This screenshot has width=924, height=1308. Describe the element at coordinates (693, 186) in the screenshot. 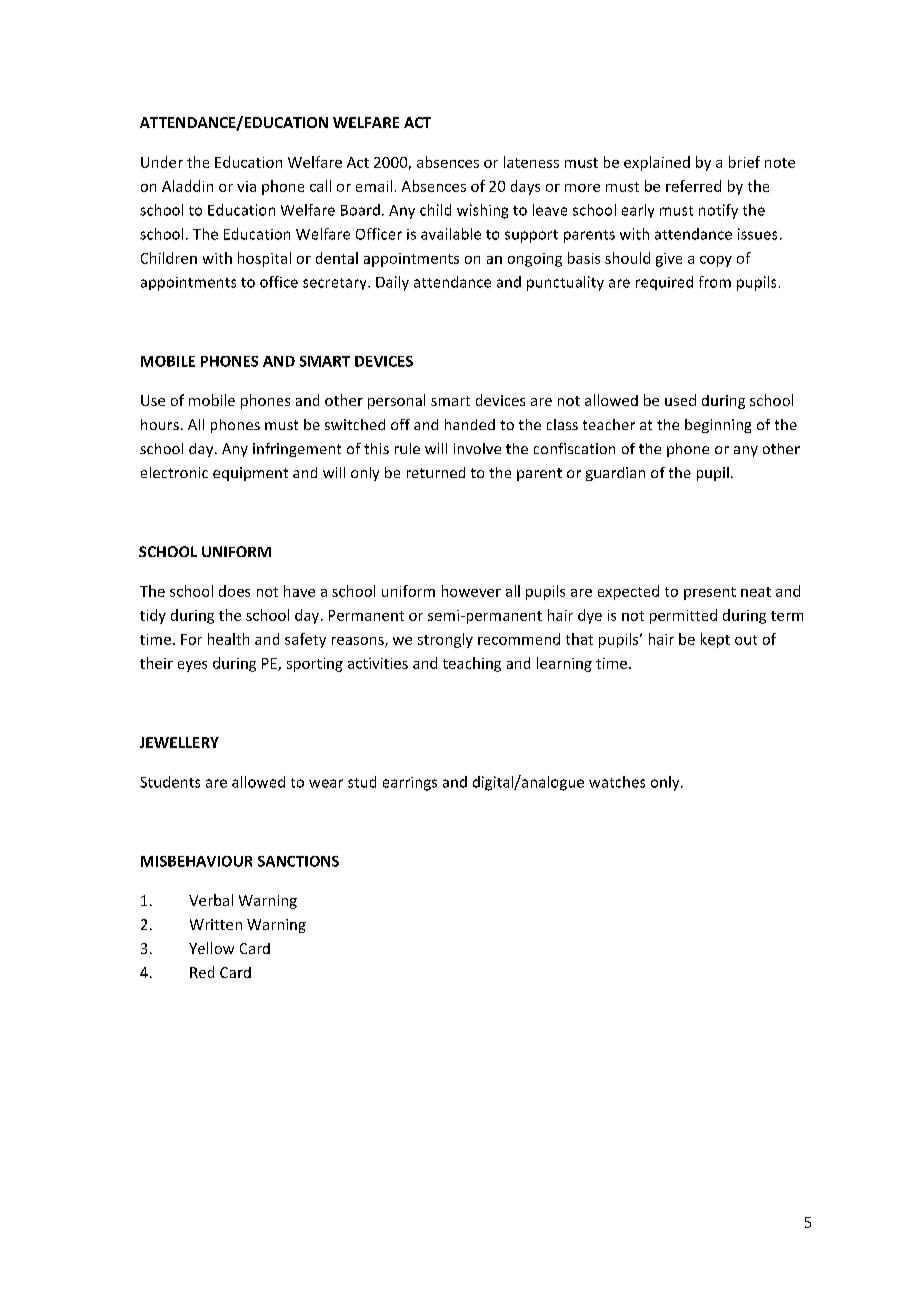

I see `referred` at that location.
